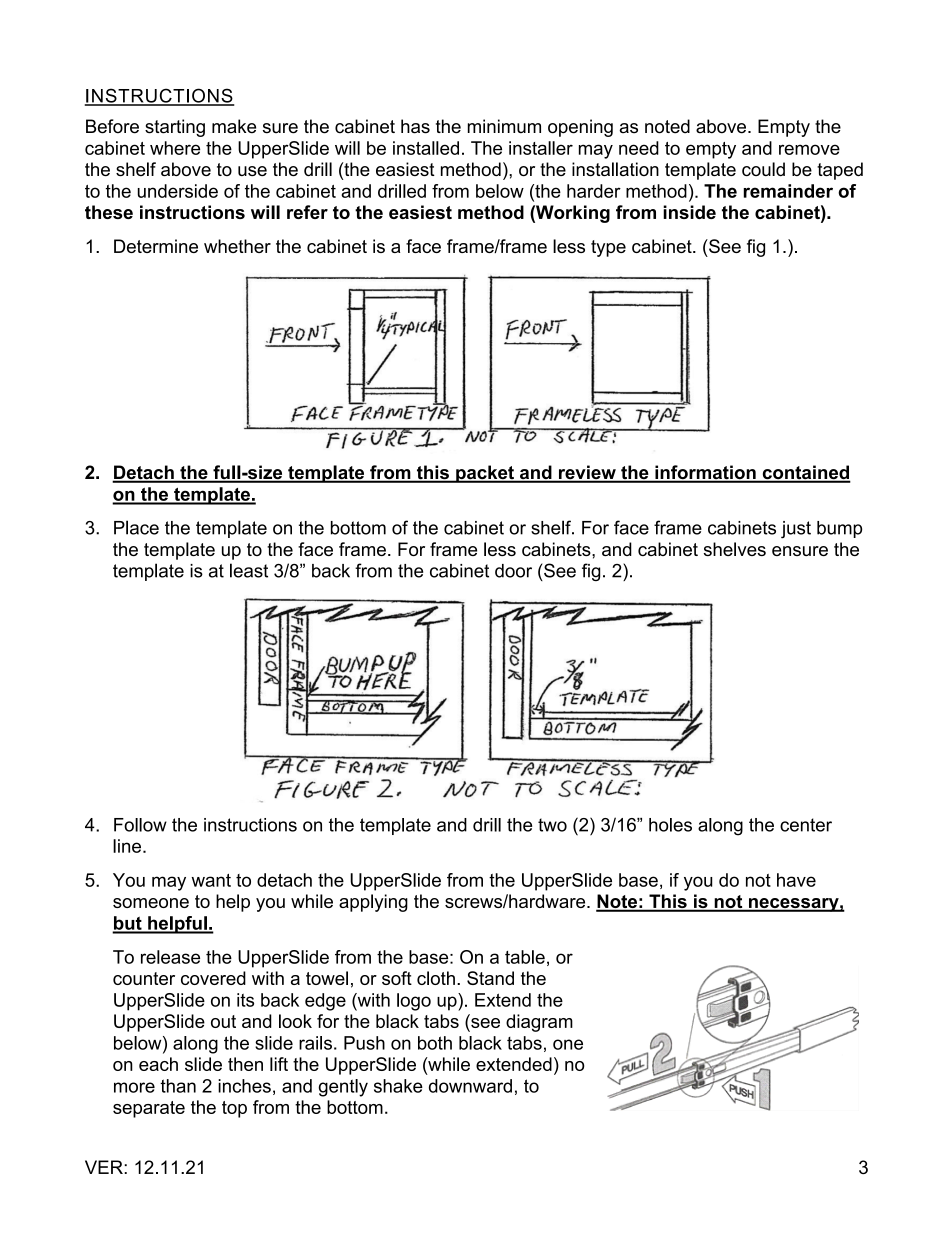  What do you see at coordinates (705, 473) in the screenshot?
I see `information` at bounding box center [705, 473].
